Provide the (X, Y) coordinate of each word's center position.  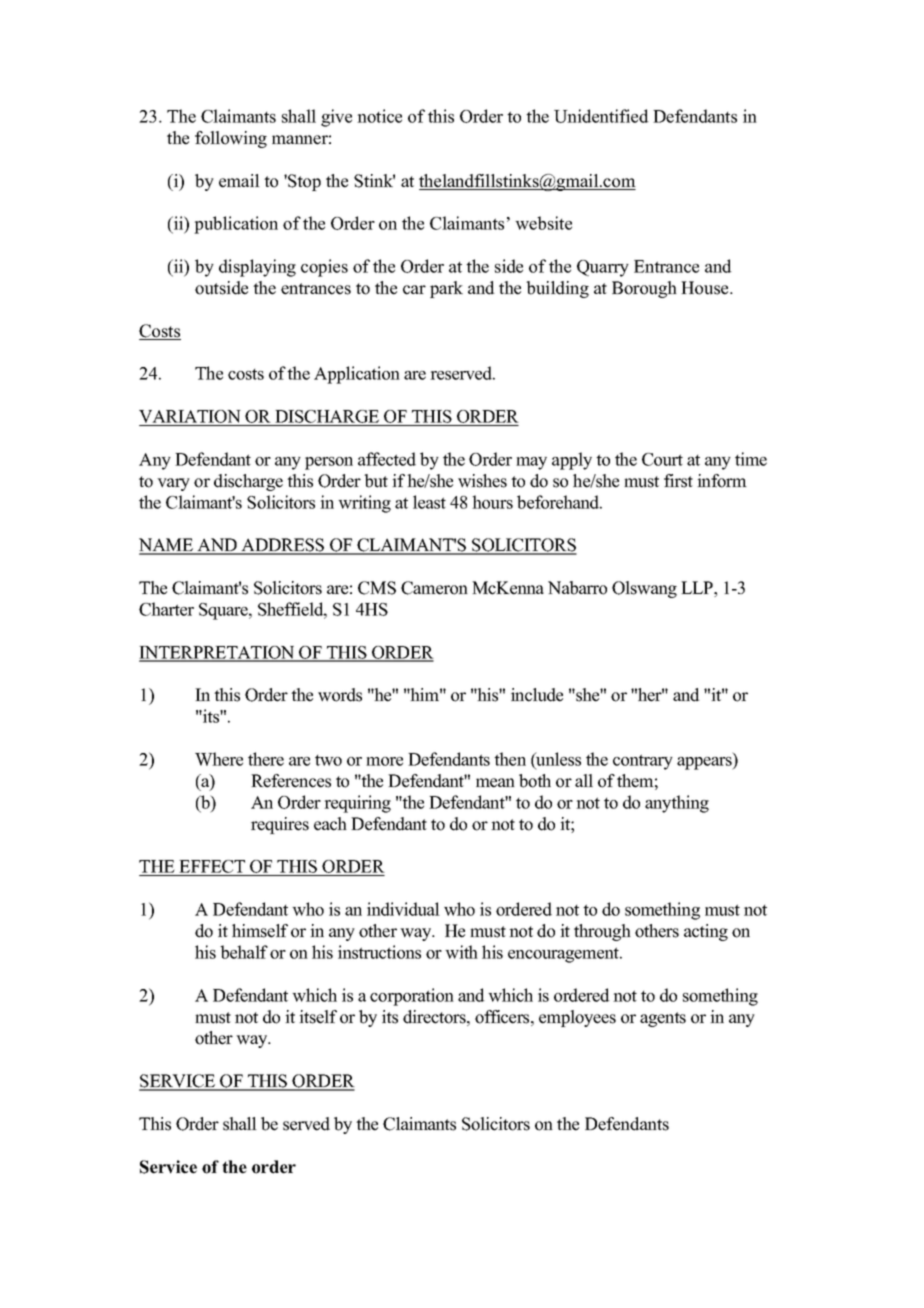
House (706, 288)
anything (677, 804)
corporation (412, 997)
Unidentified (601, 116)
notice (379, 116)
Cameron (434, 588)
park (446, 289)
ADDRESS (283, 546)
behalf (244, 952)
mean (495, 783)
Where (219, 759)
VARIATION (191, 418)
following (231, 139)
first (678, 481)
